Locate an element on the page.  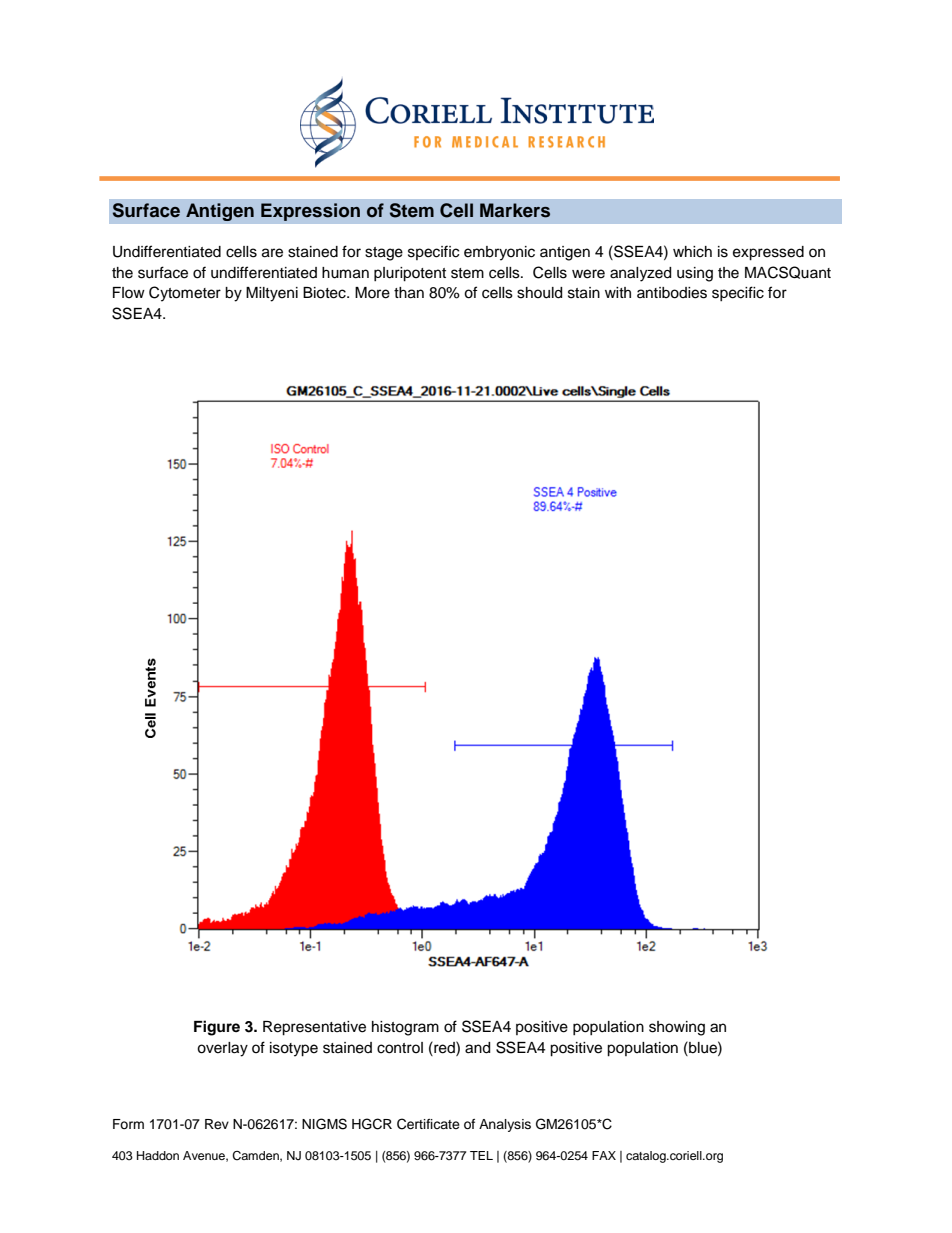
Rev is located at coordinates (217, 1124).
